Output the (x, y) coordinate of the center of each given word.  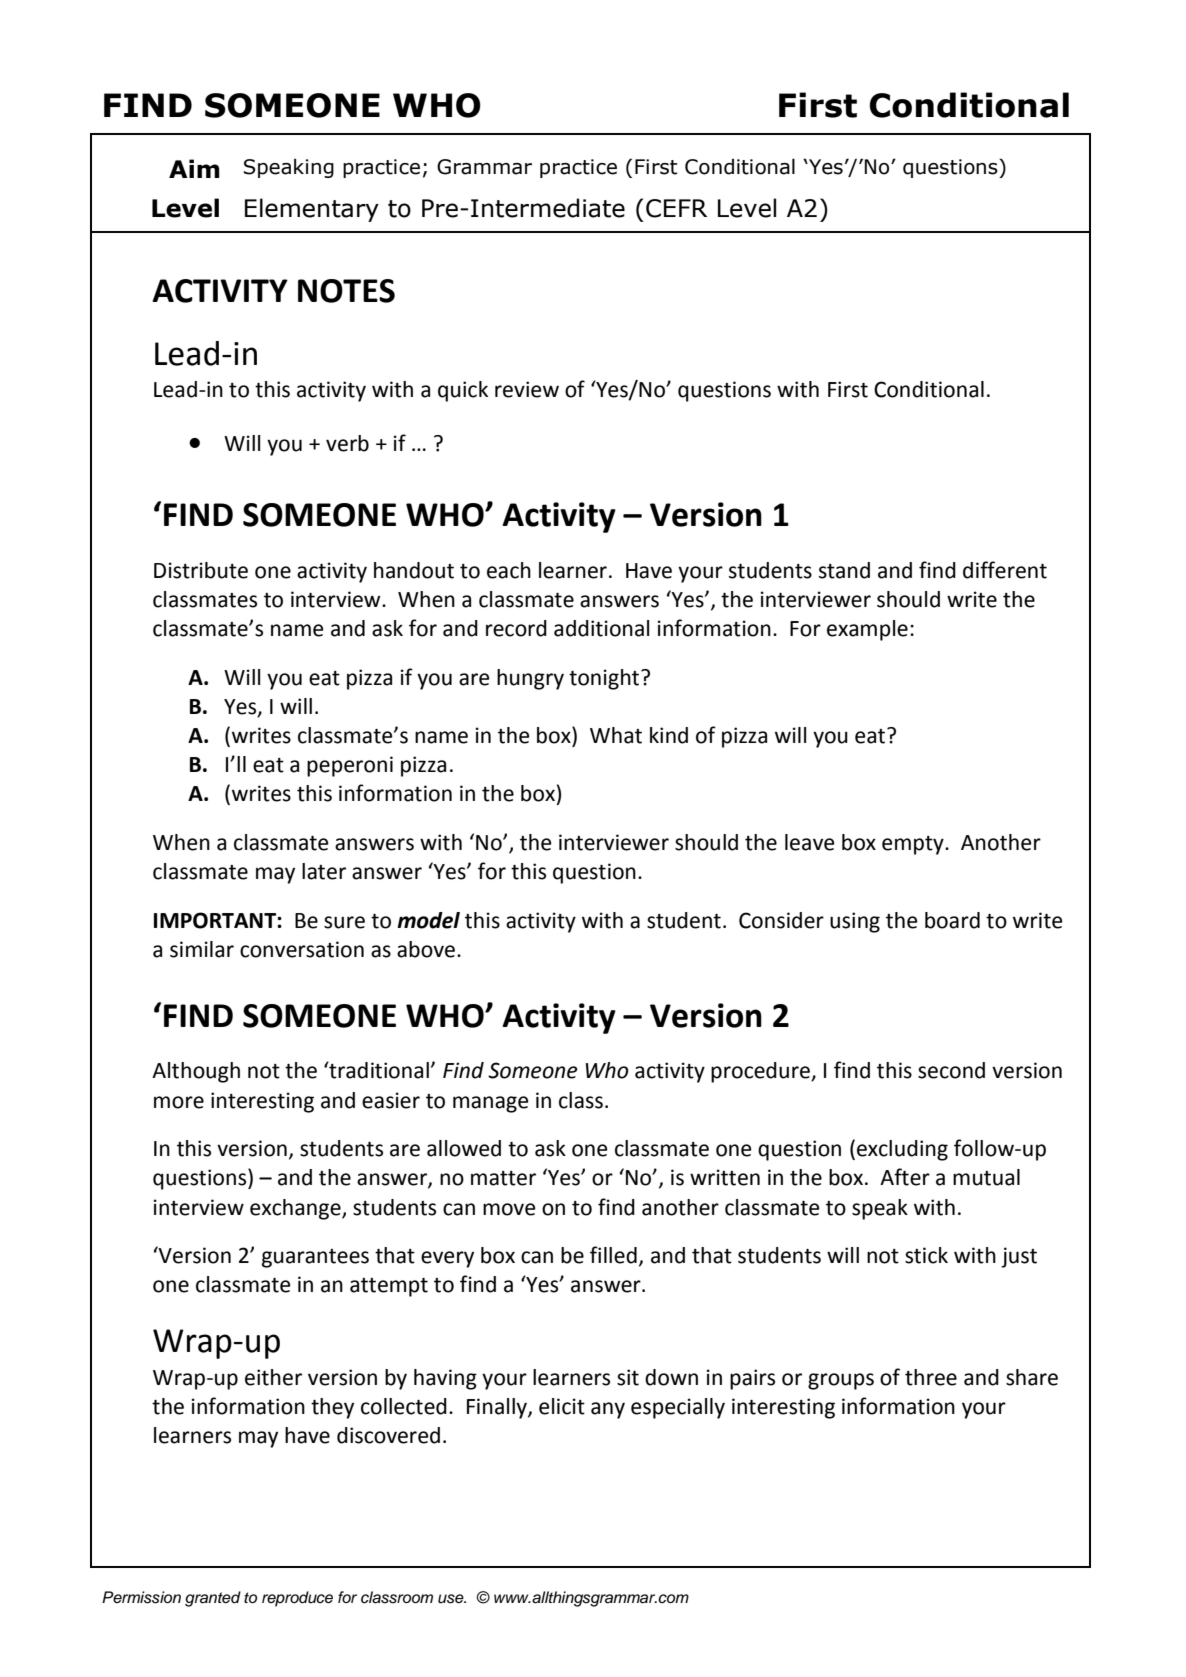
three (931, 1377)
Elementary (312, 210)
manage (491, 1104)
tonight (604, 679)
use (452, 1599)
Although (196, 1072)
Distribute (201, 570)
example (867, 630)
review (527, 389)
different (1005, 570)
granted (213, 1599)
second (951, 1070)
